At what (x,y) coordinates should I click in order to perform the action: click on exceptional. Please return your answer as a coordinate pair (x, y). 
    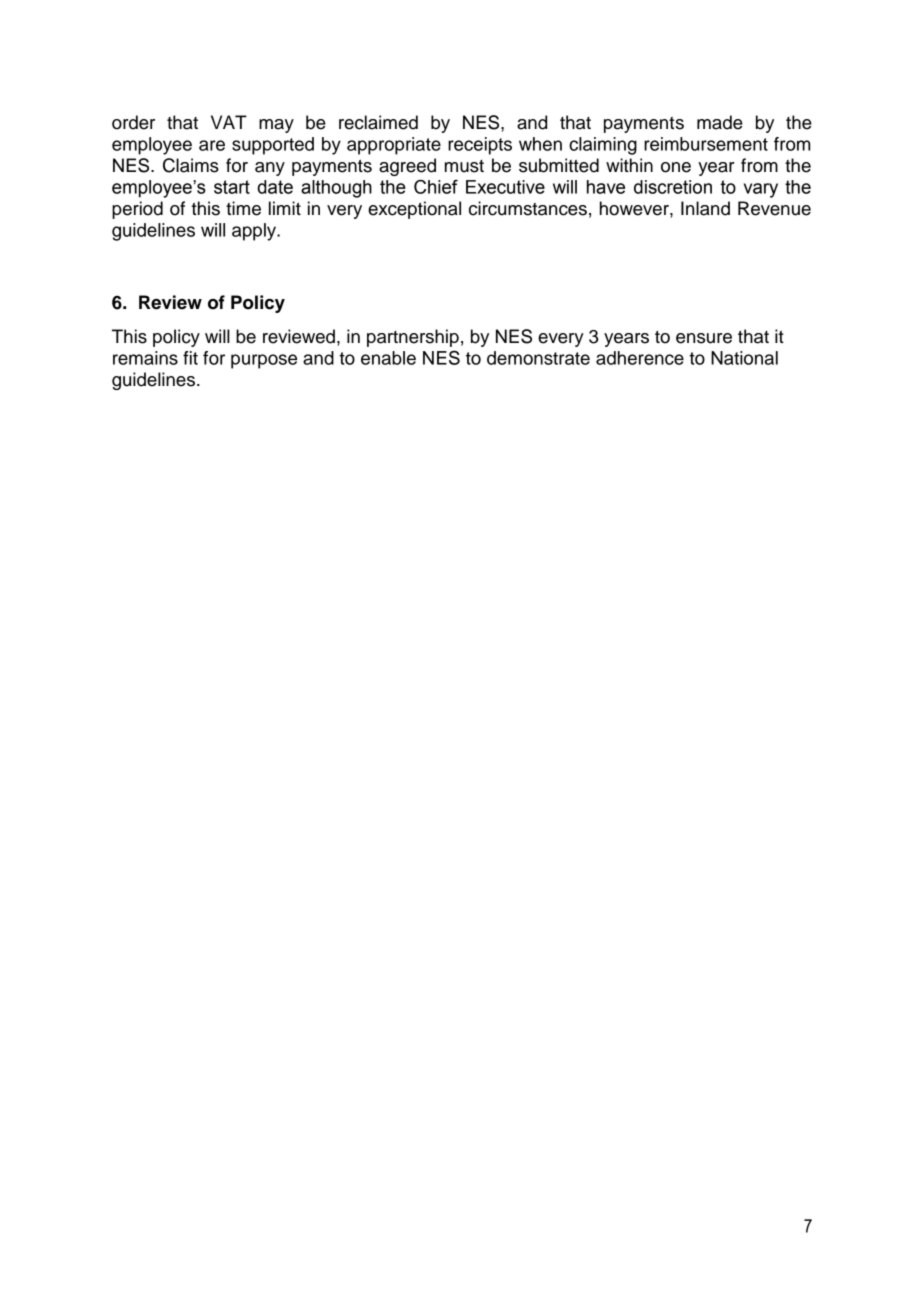
    Looking at the image, I should click on (414, 210).
